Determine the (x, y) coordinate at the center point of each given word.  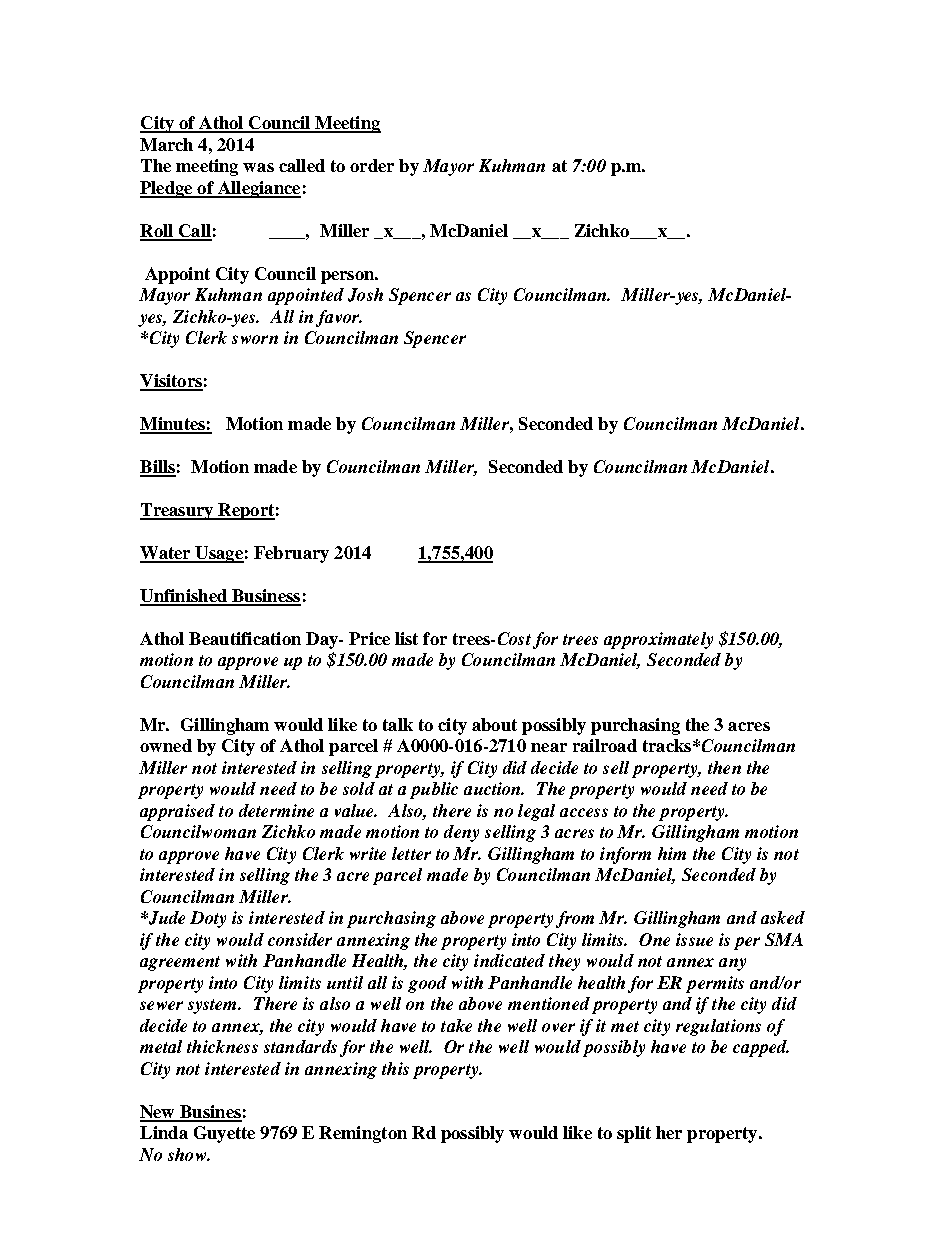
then (724, 767)
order (372, 165)
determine (276, 810)
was (258, 167)
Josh (365, 295)
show (188, 1154)
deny (461, 833)
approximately (658, 640)
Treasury (178, 511)
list (406, 638)
